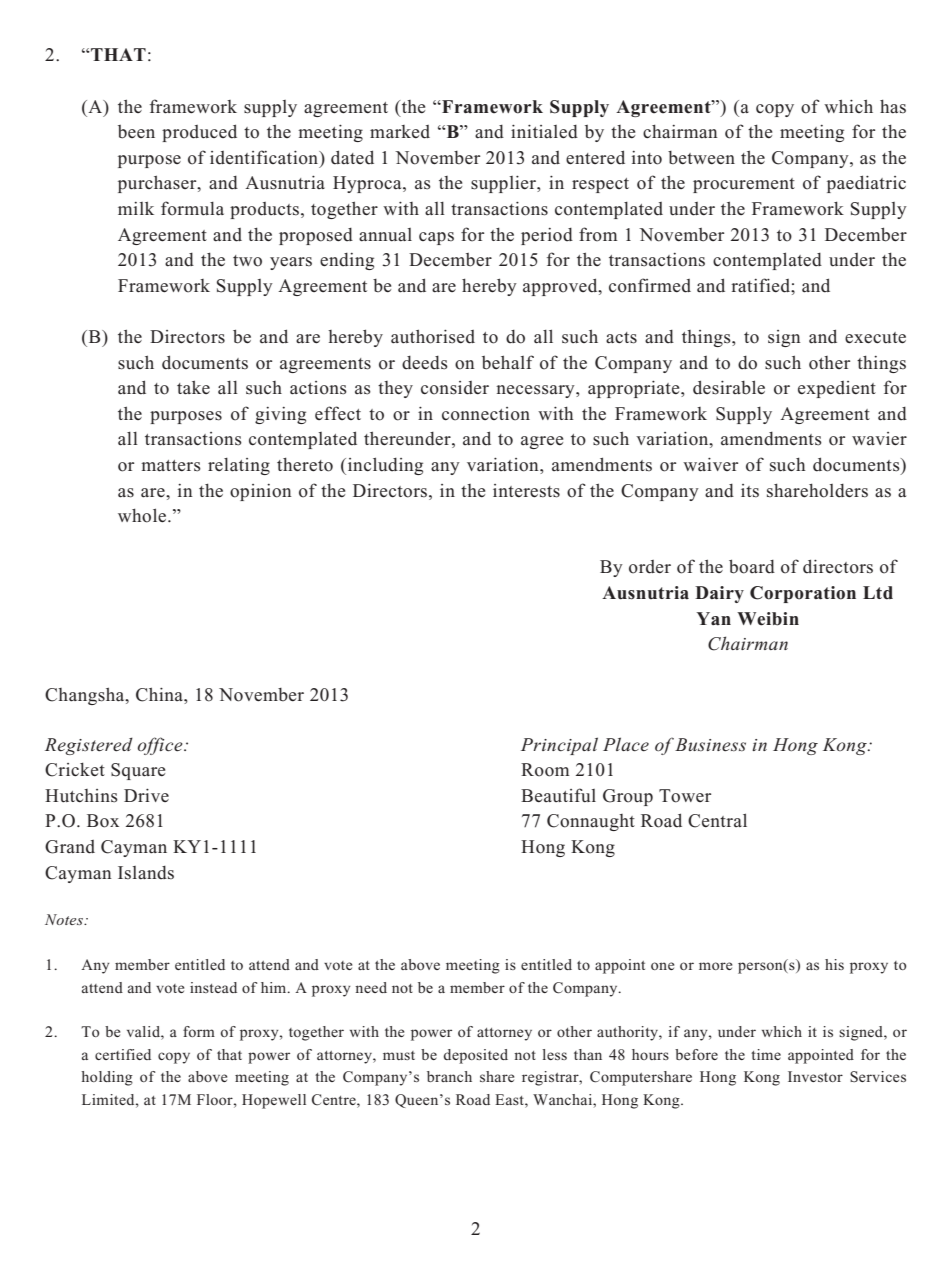  Describe the element at coordinates (744, 185) in the screenshot. I see `procurement` at that location.
